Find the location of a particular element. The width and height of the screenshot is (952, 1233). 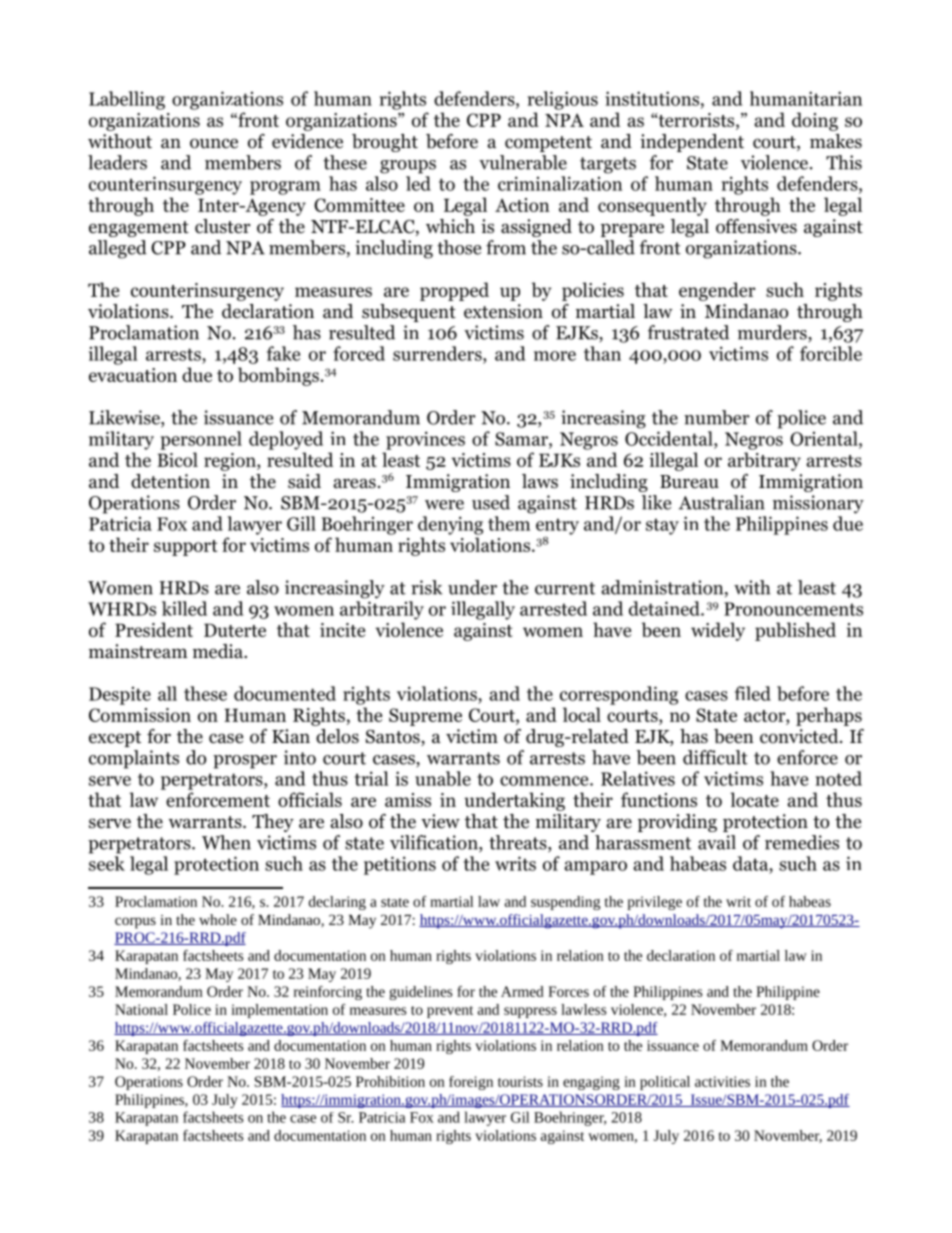

When is located at coordinates (226, 842).
